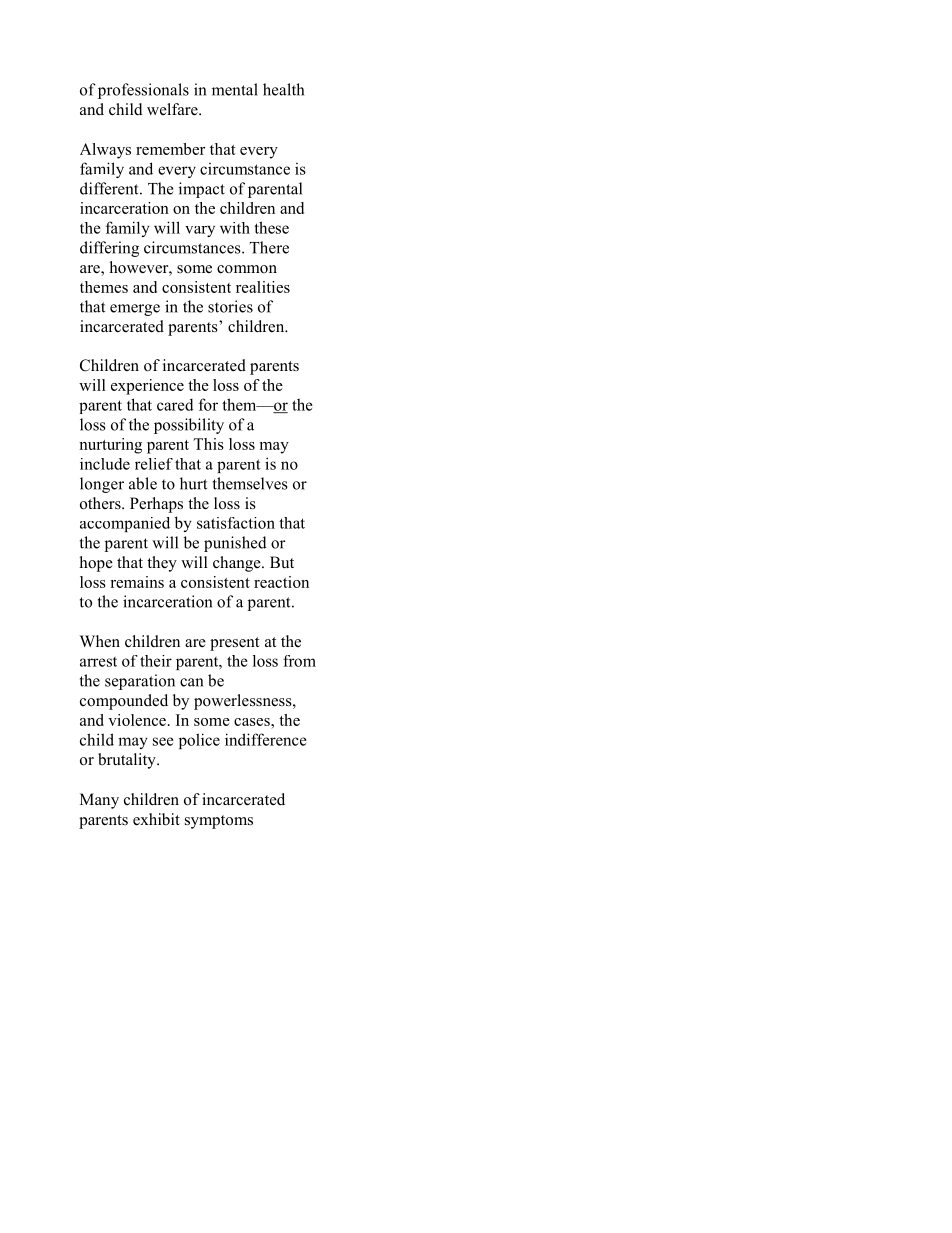 This page has width=952, height=1233. Describe the element at coordinates (282, 562) in the page. I see `But` at that location.
